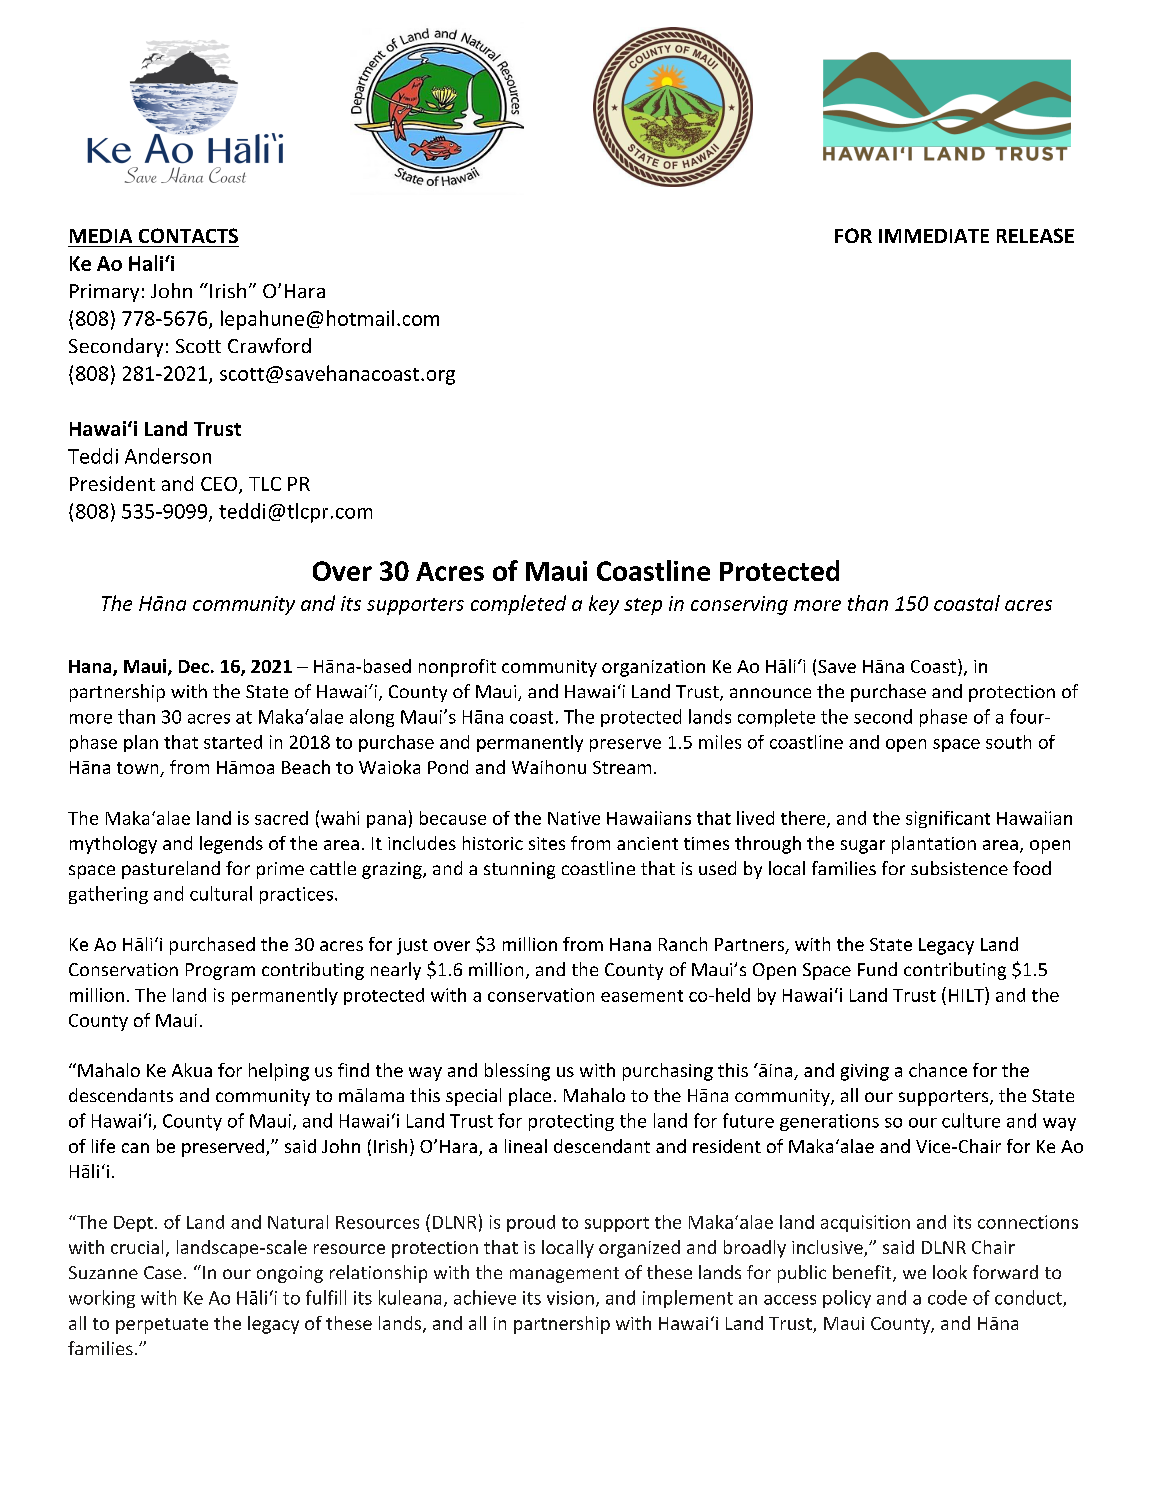  What do you see at coordinates (188, 235) in the screenshot?
I see `CONTACTS` at bounding box center [188, 235].
